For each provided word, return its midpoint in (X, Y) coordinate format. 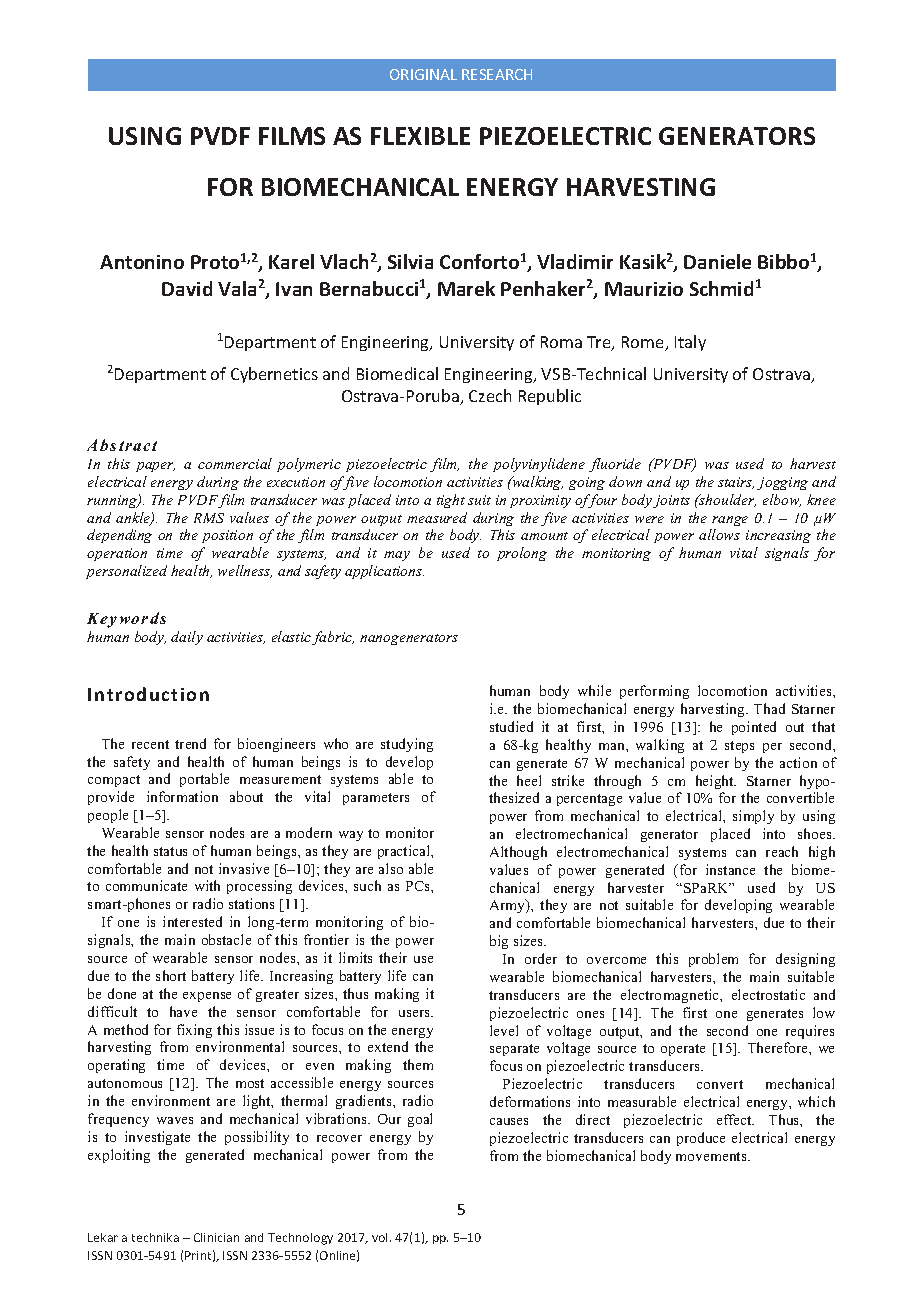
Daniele (717, 261)
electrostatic (768, 994)
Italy (690, 343)
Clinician (216, 1237)
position (227, 536)
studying (407, 745)
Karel (291, 261)
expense (207, 997)
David (187, 288)
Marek (466, 288)
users (415, 1013)
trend (190, 743)
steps (739, 747)
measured (437, 517)
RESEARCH (497, 74)
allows (719, 534)
